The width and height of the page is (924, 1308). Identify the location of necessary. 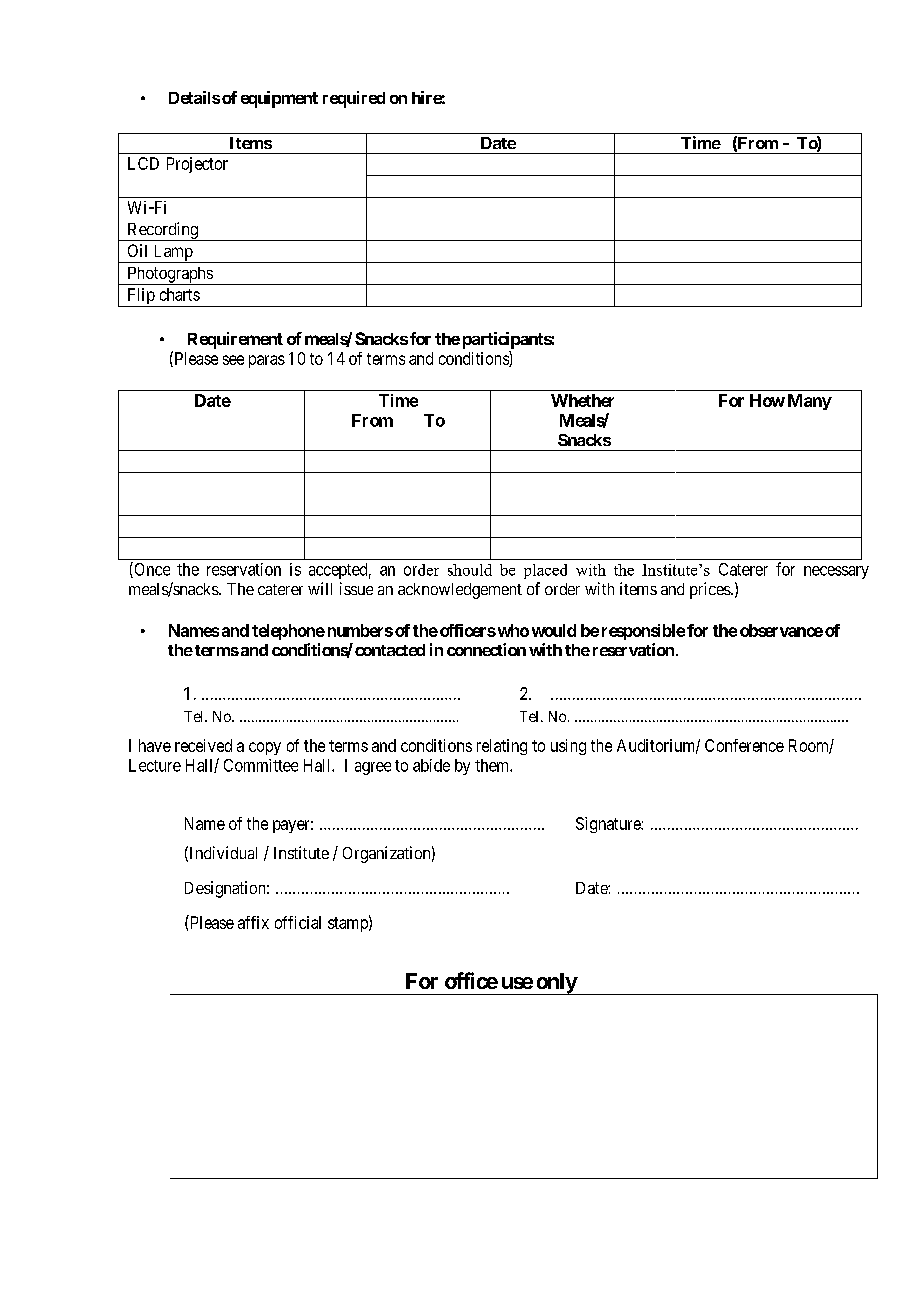
(836, 572).
